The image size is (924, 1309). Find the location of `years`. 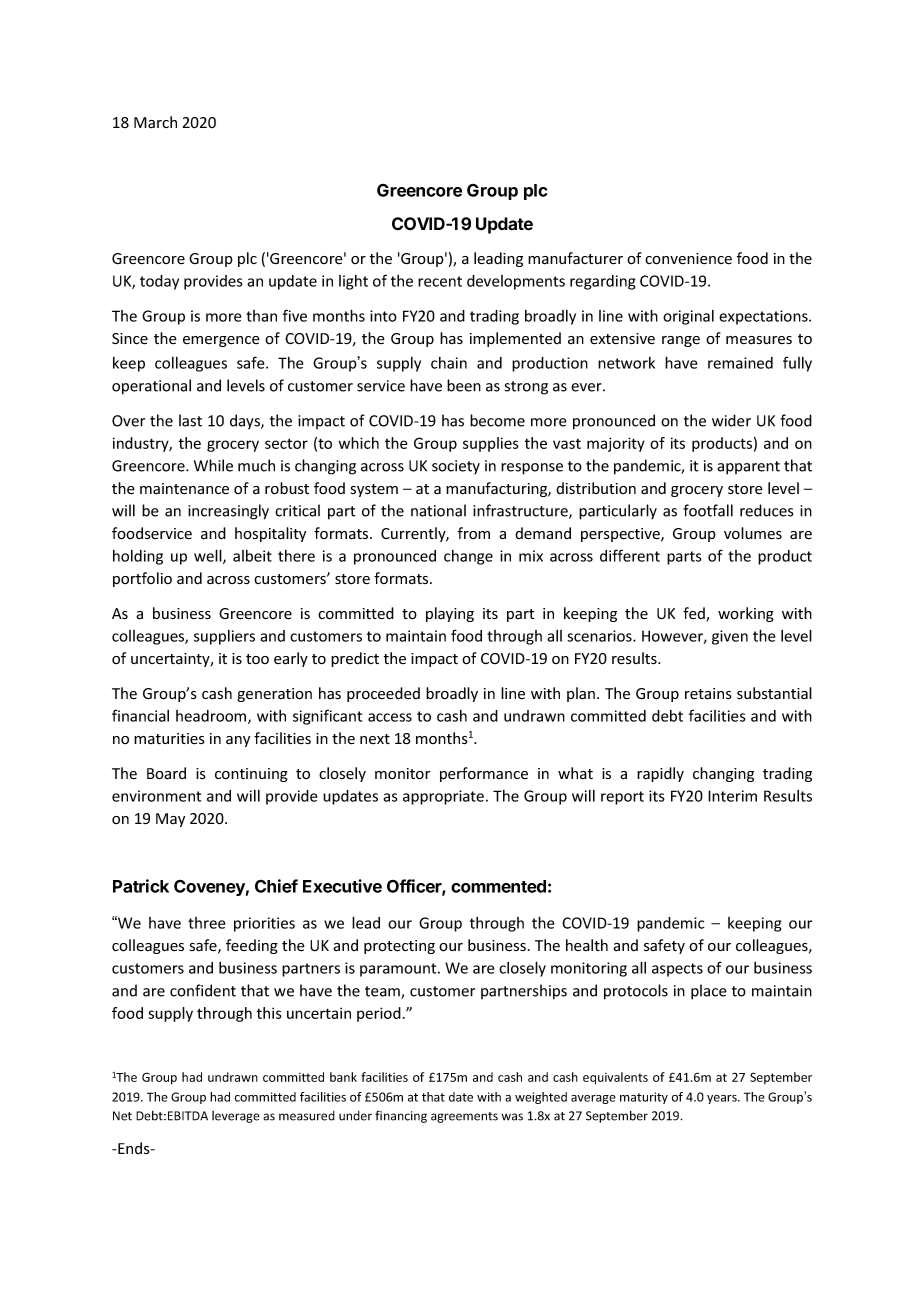

years is located at coordinates (723, 1099).
